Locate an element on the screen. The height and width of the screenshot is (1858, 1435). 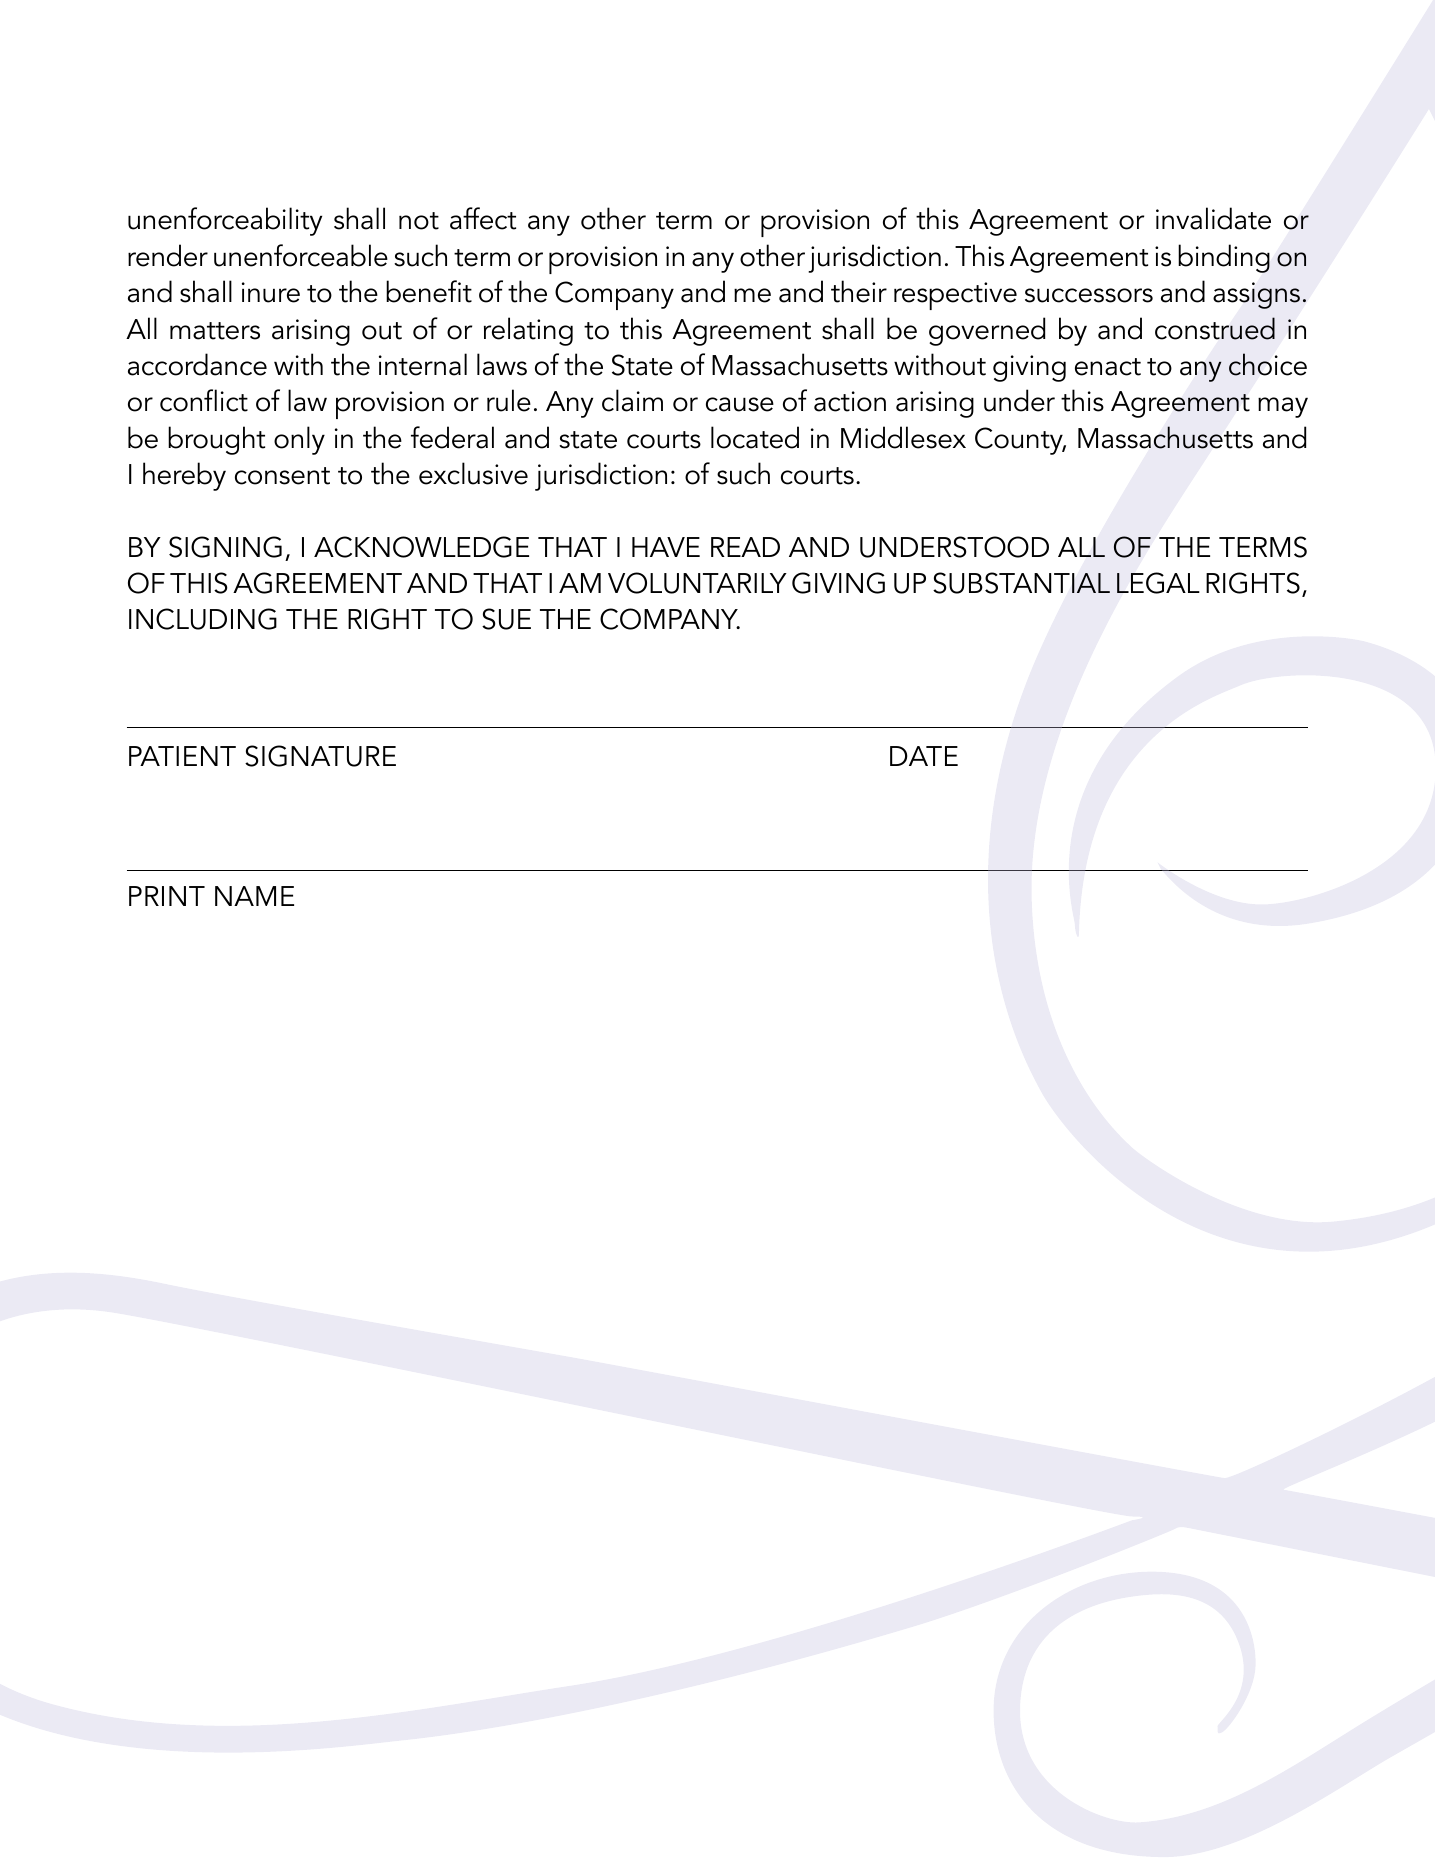
their is located at coordinates (859, 291).
